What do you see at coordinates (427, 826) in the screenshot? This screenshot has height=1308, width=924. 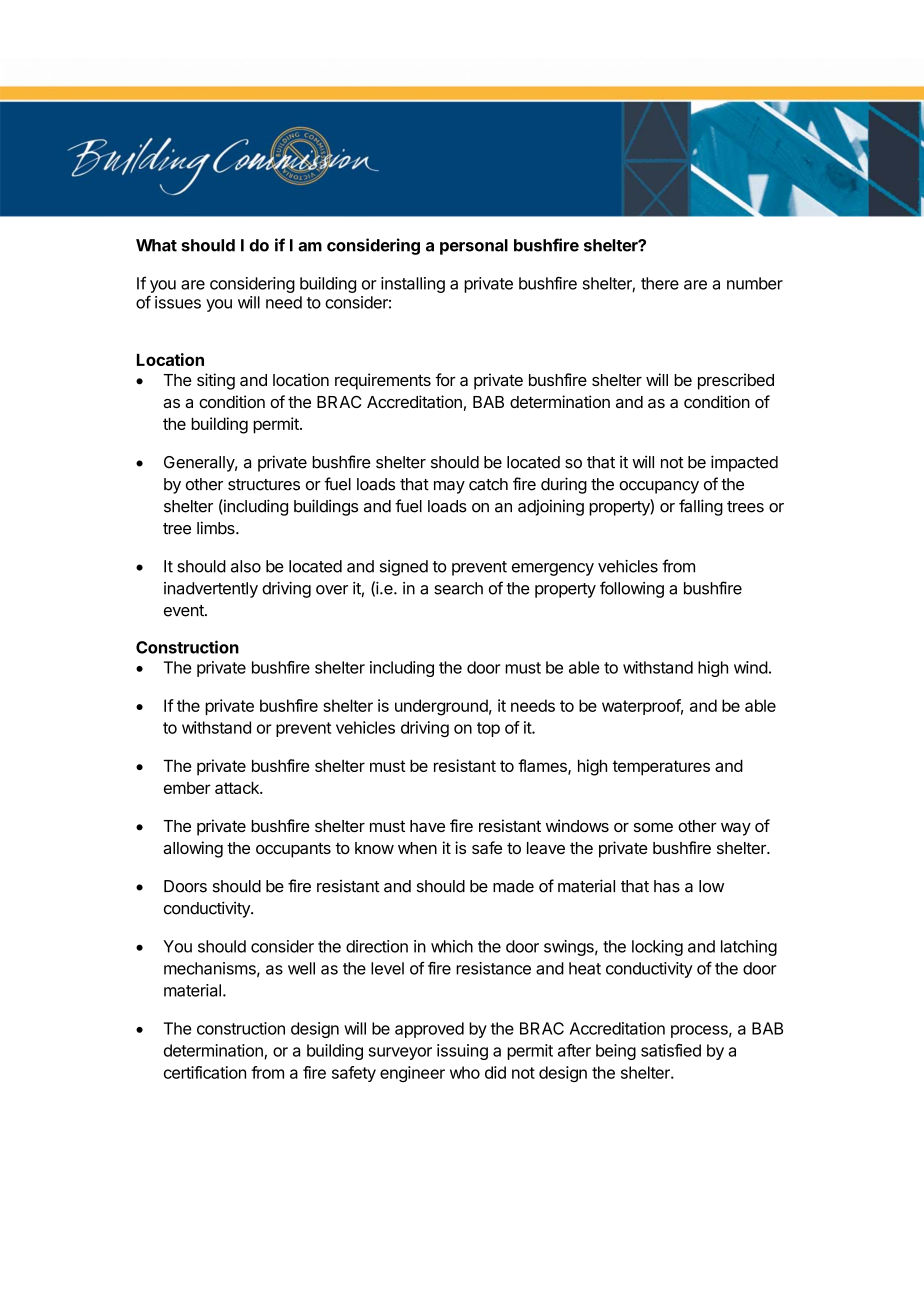 I see `have` at bounding box center [427, 826].
